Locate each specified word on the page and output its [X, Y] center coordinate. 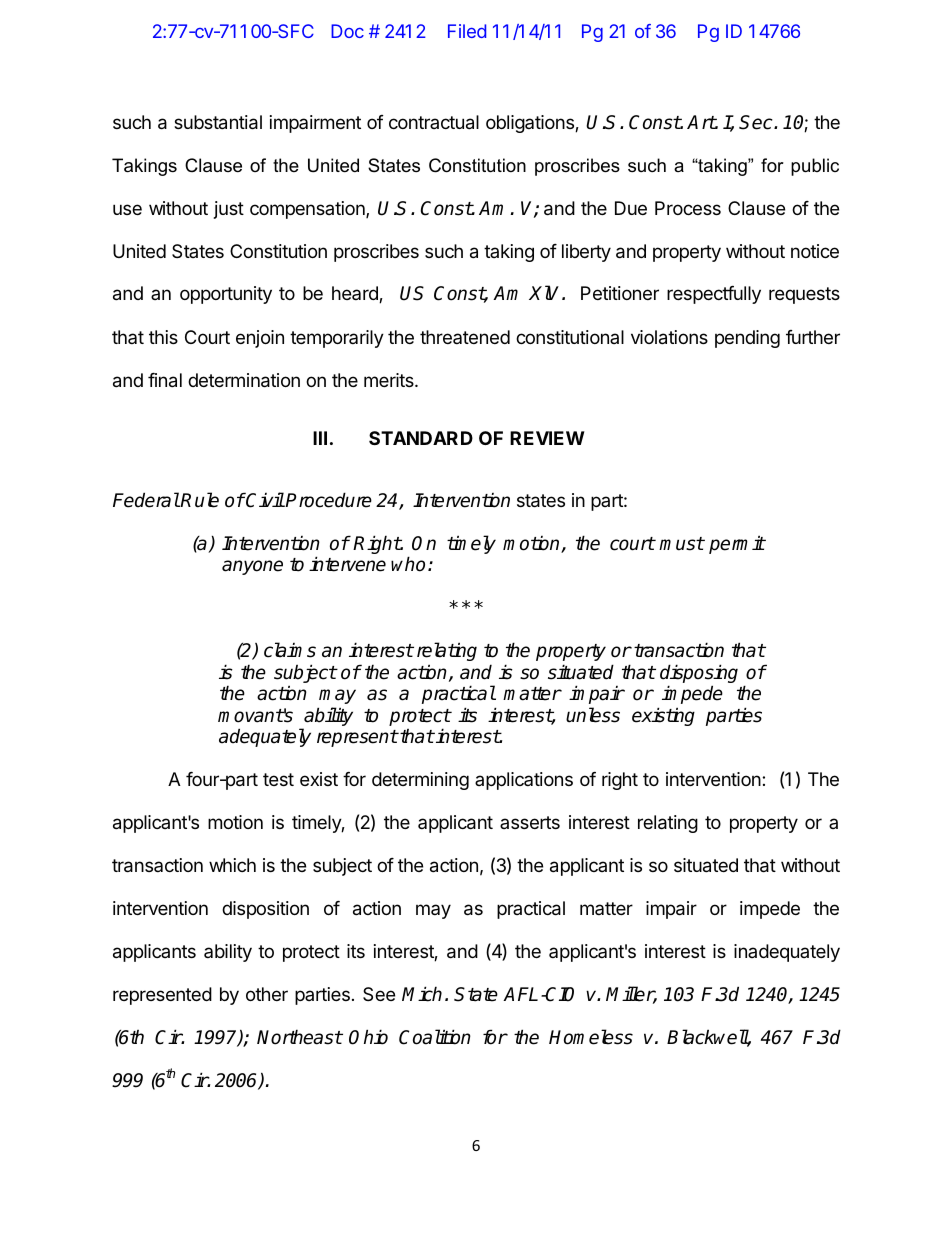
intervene [347, 564]
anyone [252, 567]
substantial [218, 122]
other [267, 994]
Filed [467, 31]
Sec [757, 122]
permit [737, 544]
